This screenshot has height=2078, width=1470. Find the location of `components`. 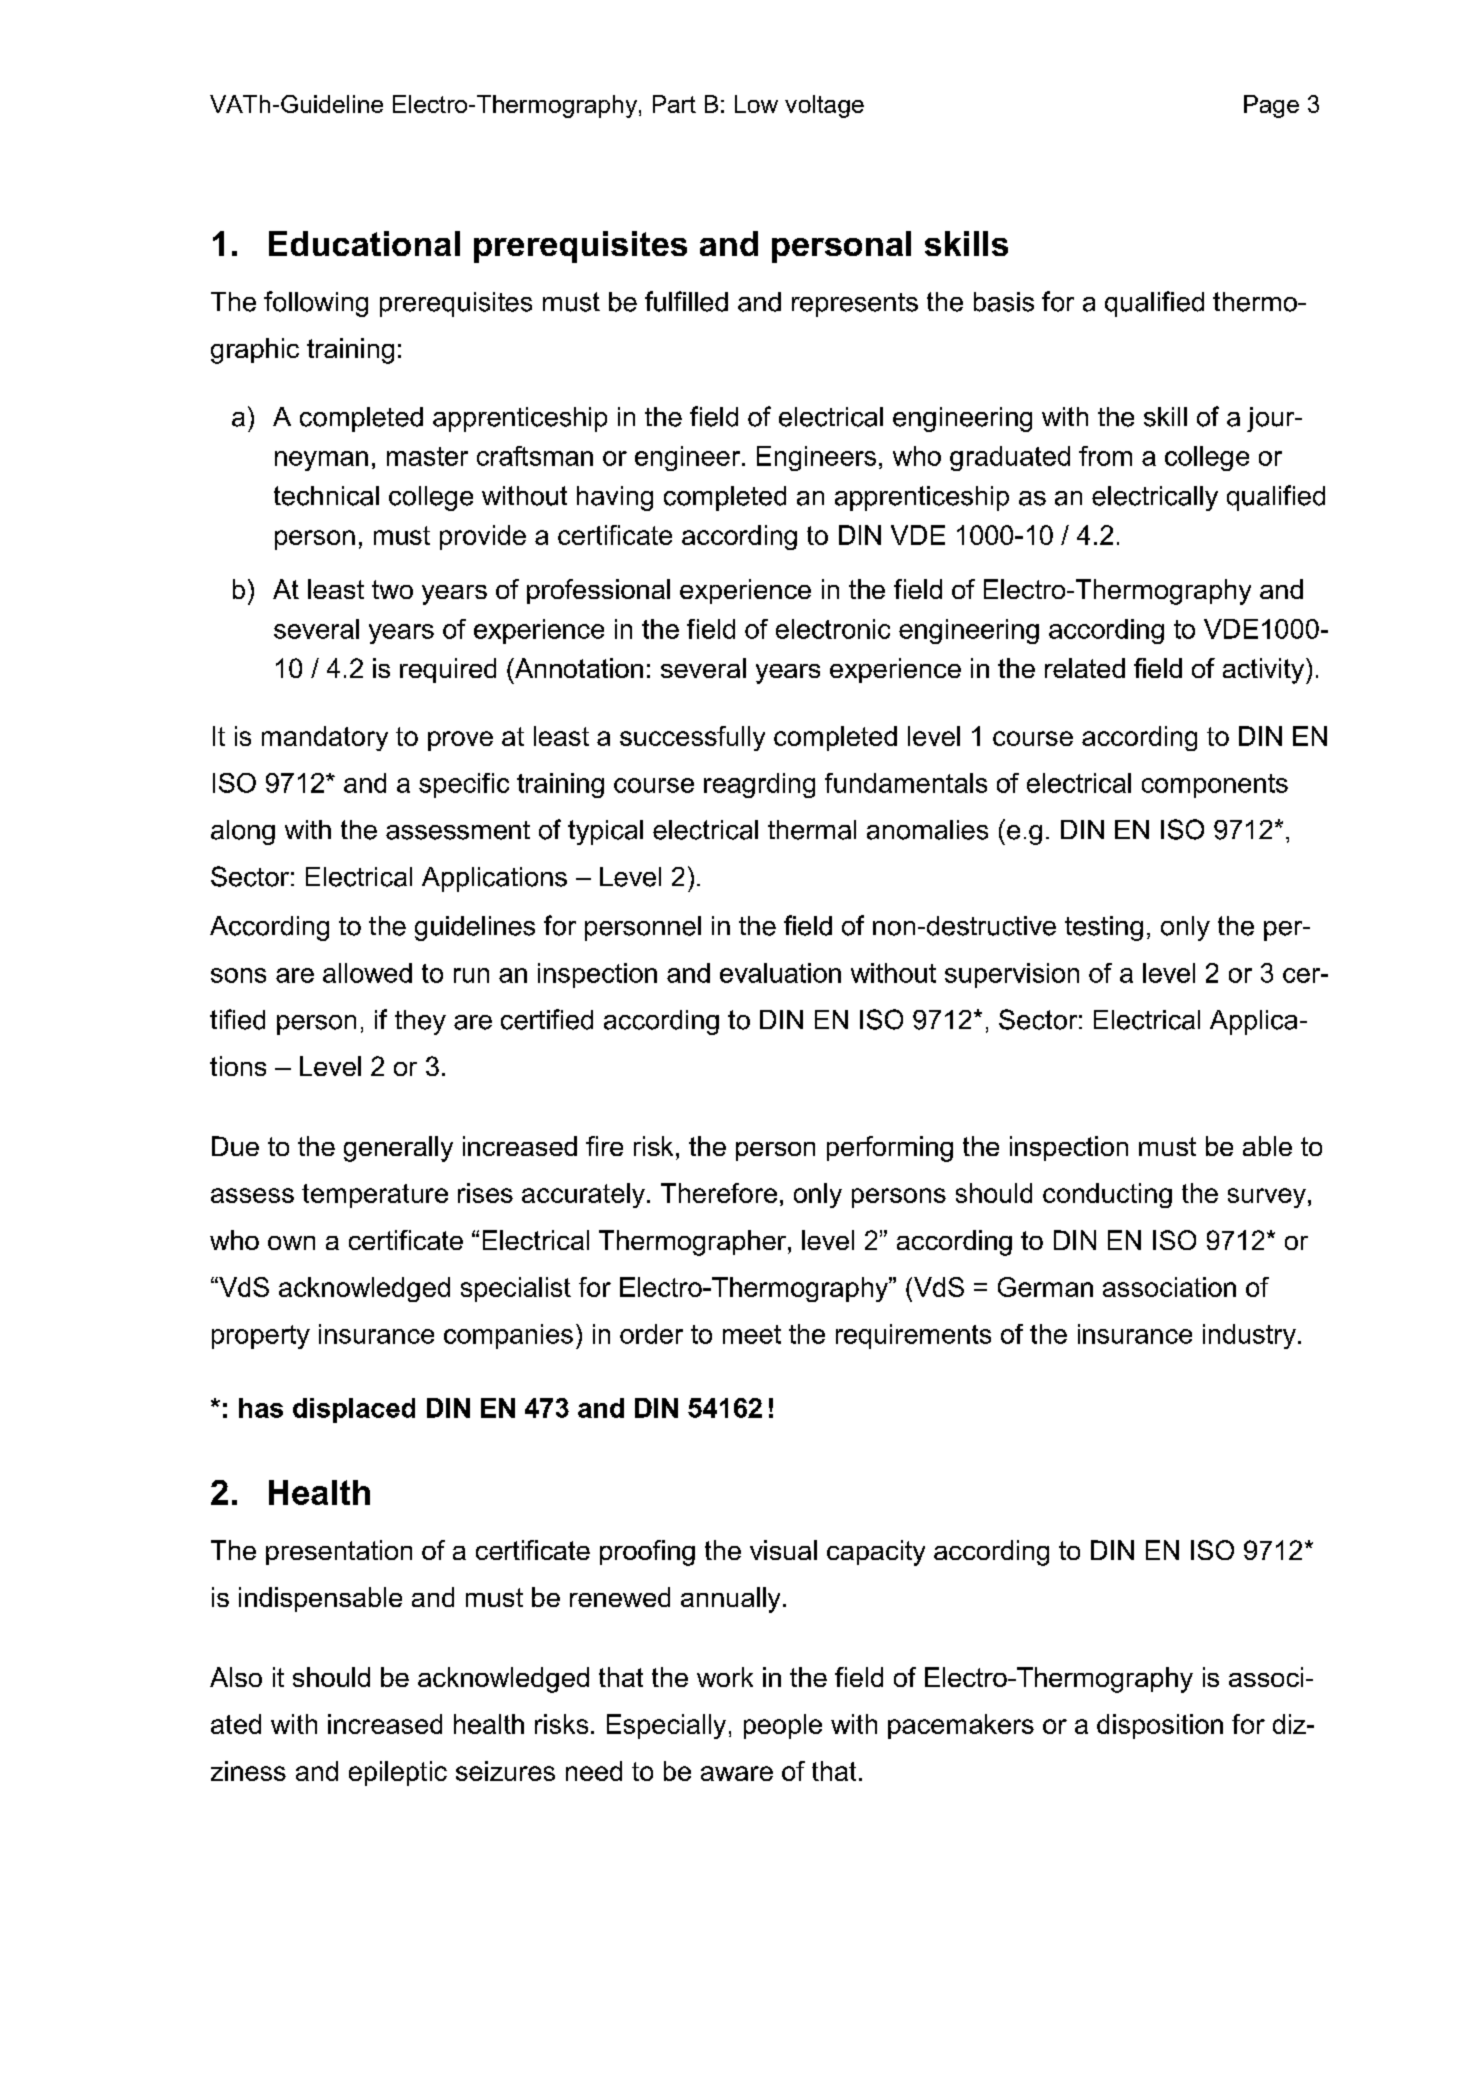

components is located at coordinates (1215, 786).
